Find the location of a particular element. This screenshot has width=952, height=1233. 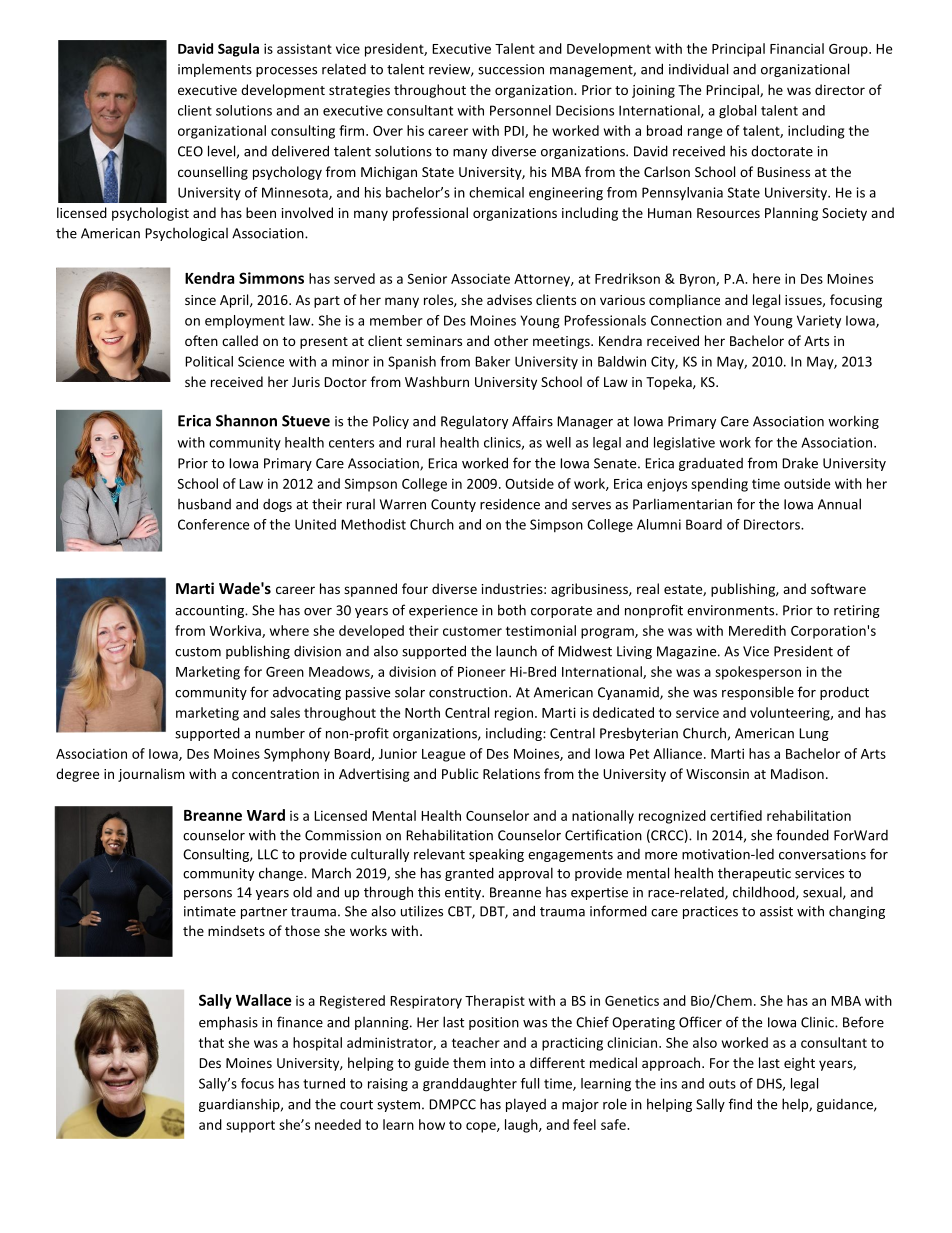

construction is located at coordinates (469, 692).
